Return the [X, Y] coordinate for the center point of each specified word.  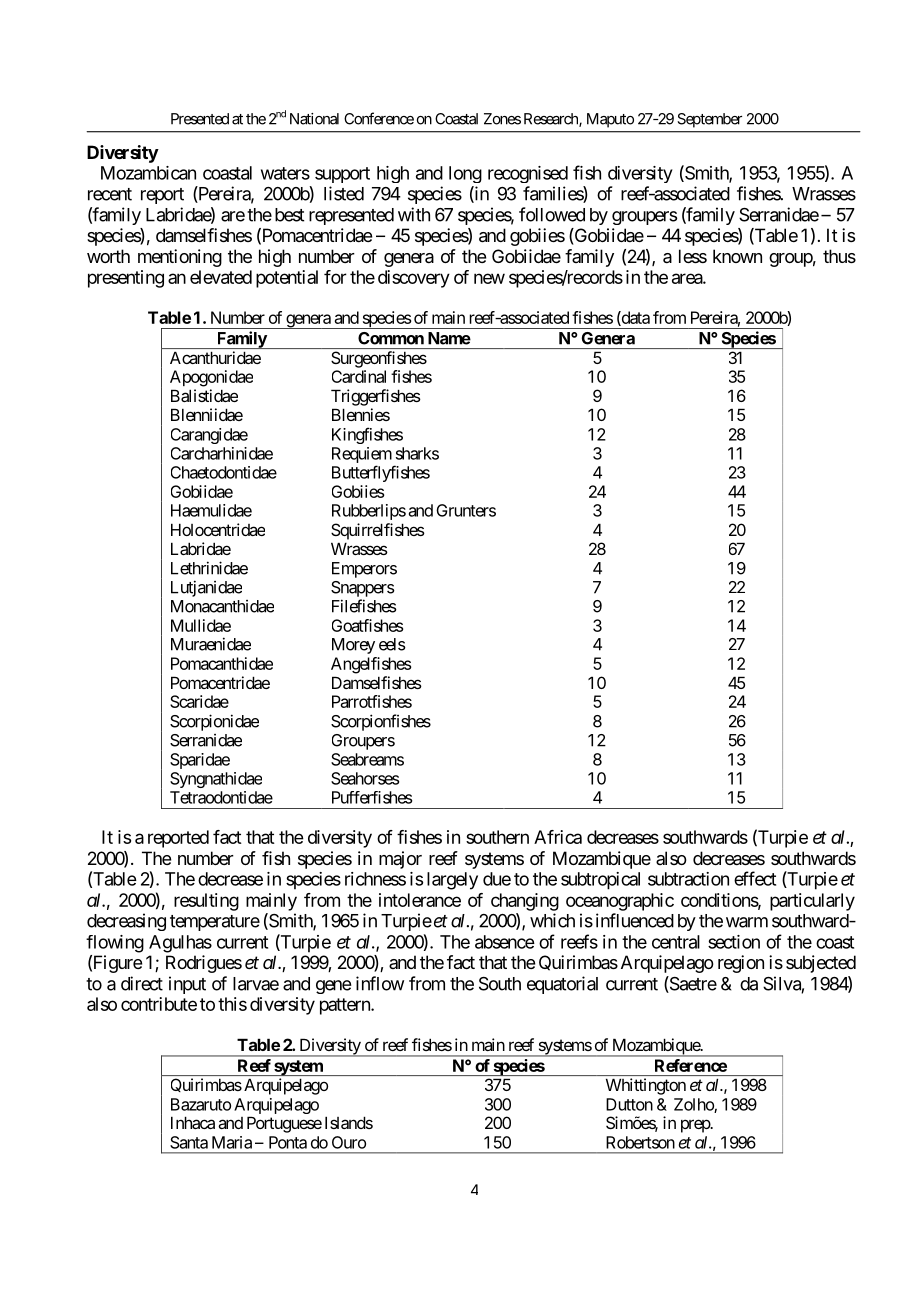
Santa [189, 1142]
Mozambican [148, 173]
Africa [558, 837]
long [465, 174]
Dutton [629, 1104]
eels [392, 644]
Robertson [640, 1142]
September [709, 120]
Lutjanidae [206, 588]
